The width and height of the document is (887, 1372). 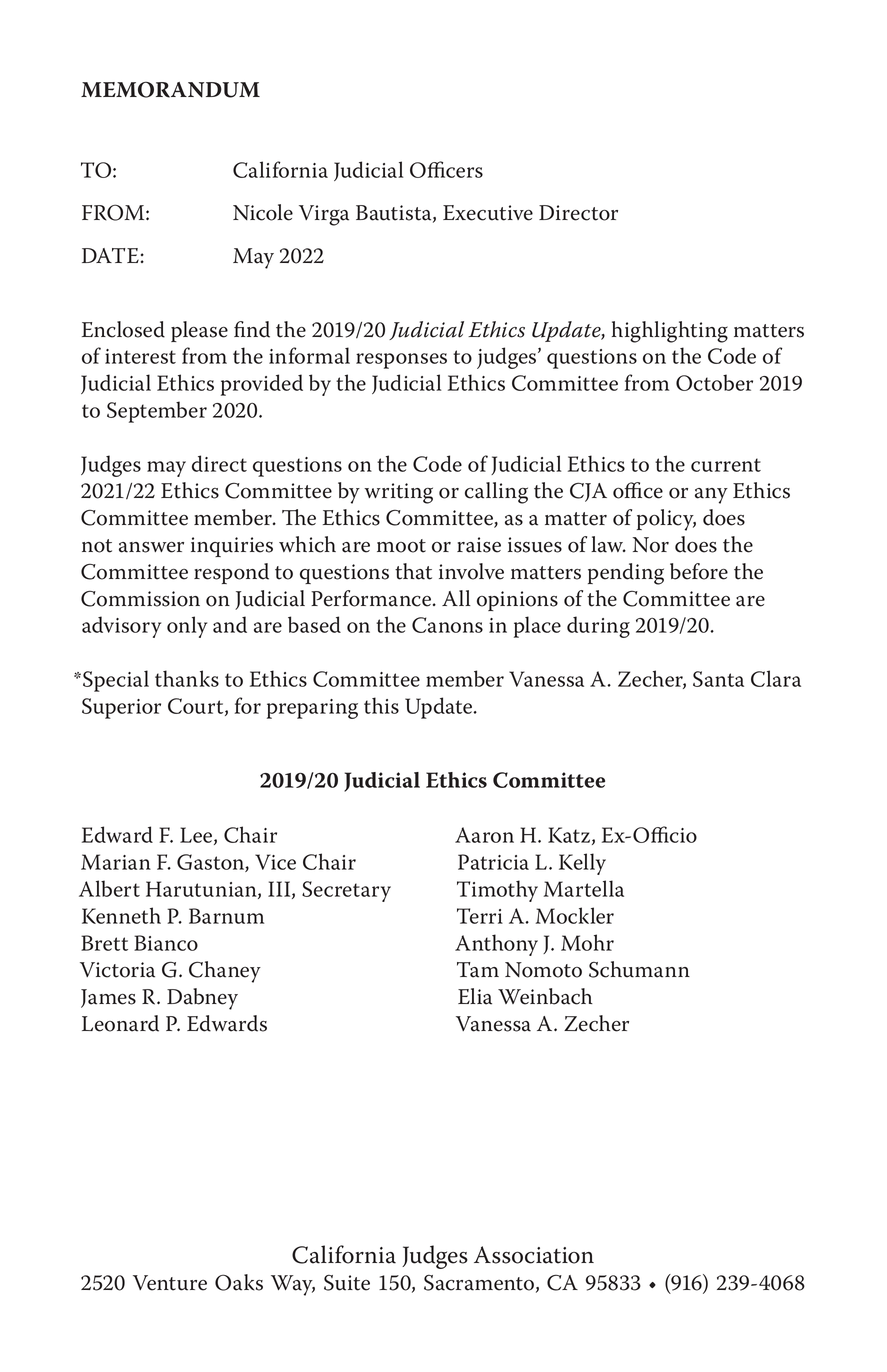 I want to click on thanks, so click(x=187, y=678).
